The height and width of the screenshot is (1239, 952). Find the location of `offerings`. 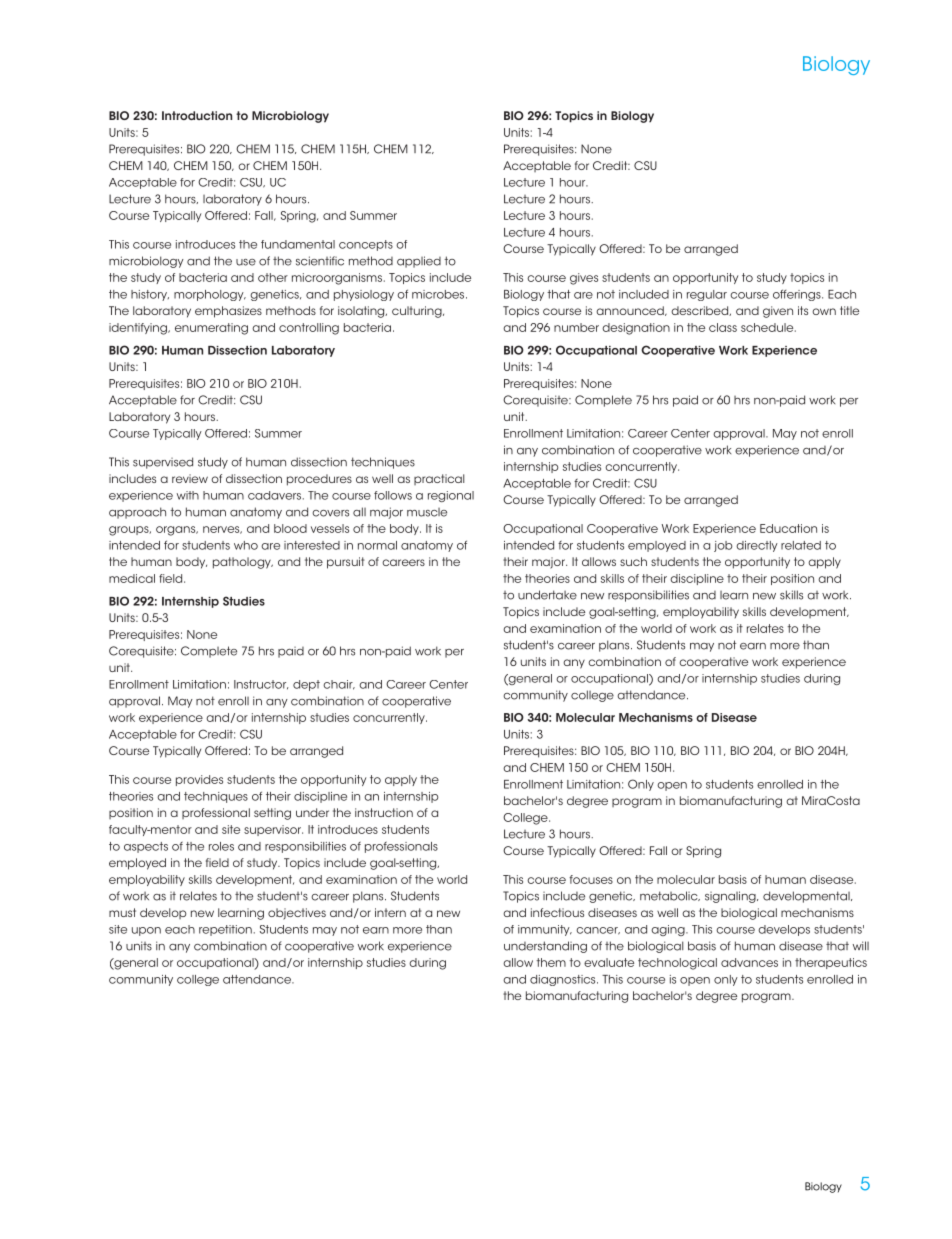

offerings is located at coordinates (798, 295).
